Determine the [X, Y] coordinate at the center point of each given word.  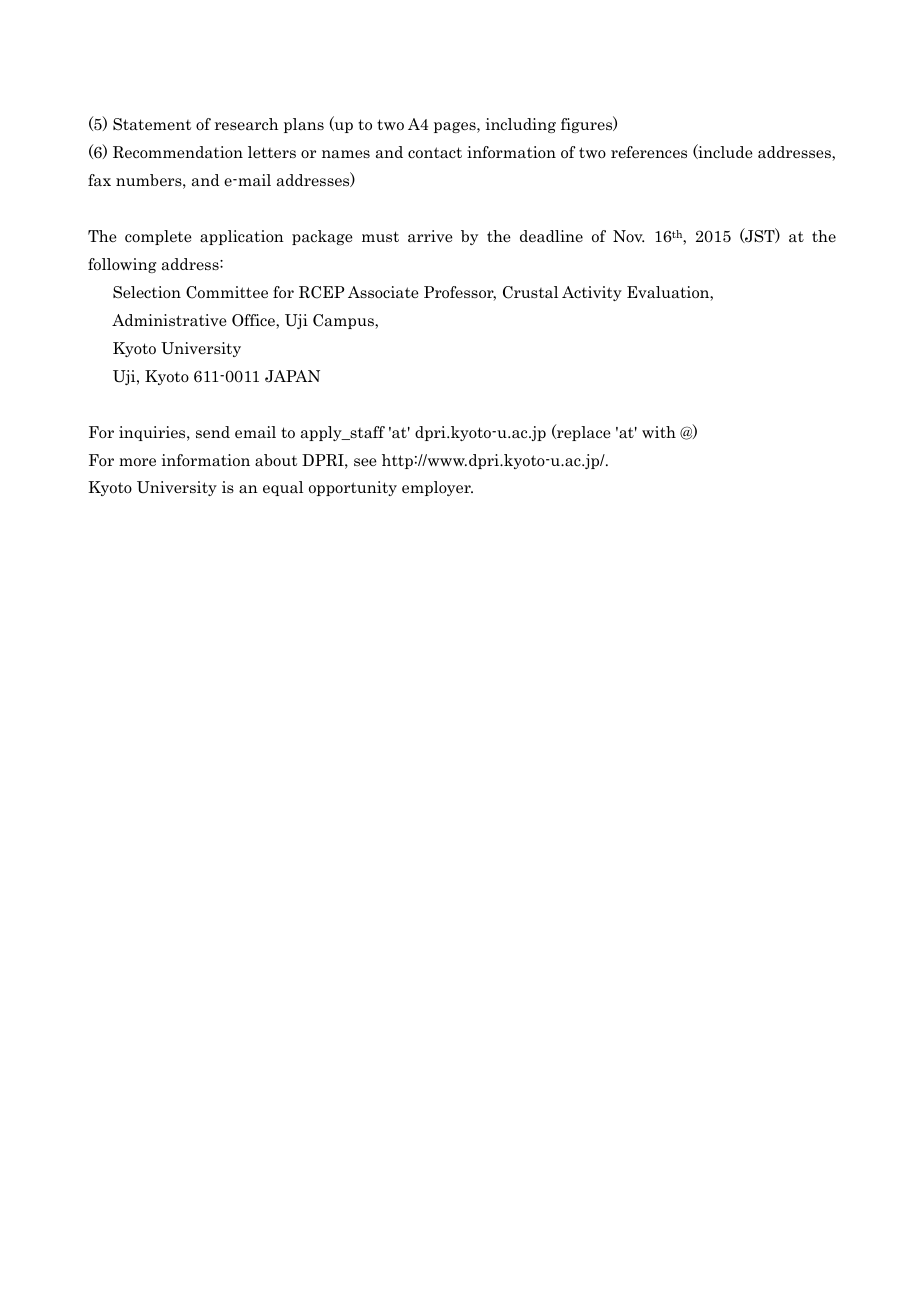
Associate [383, 292]
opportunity [353, 488]
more [137, 462]
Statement [152, 124]
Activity [592, 293]
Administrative [169, 320]
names [346, 154]
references [649, 152]
